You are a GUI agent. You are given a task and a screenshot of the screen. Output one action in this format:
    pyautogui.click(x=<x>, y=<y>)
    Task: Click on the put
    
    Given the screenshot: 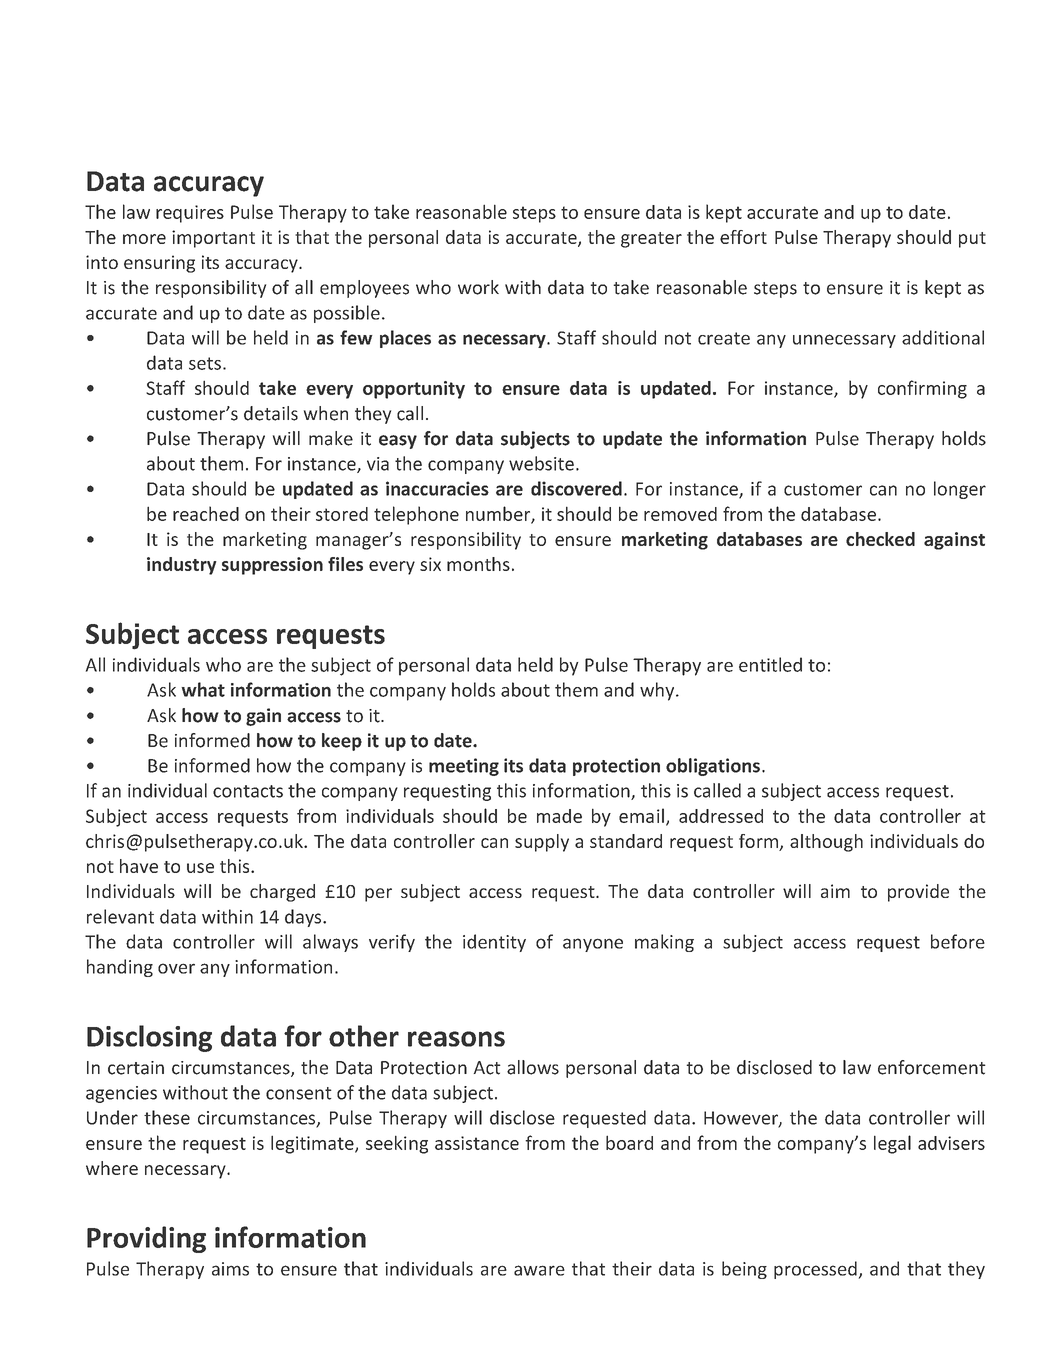 What is the action you would take?
    pyautogui.click(x=972, y=240)
